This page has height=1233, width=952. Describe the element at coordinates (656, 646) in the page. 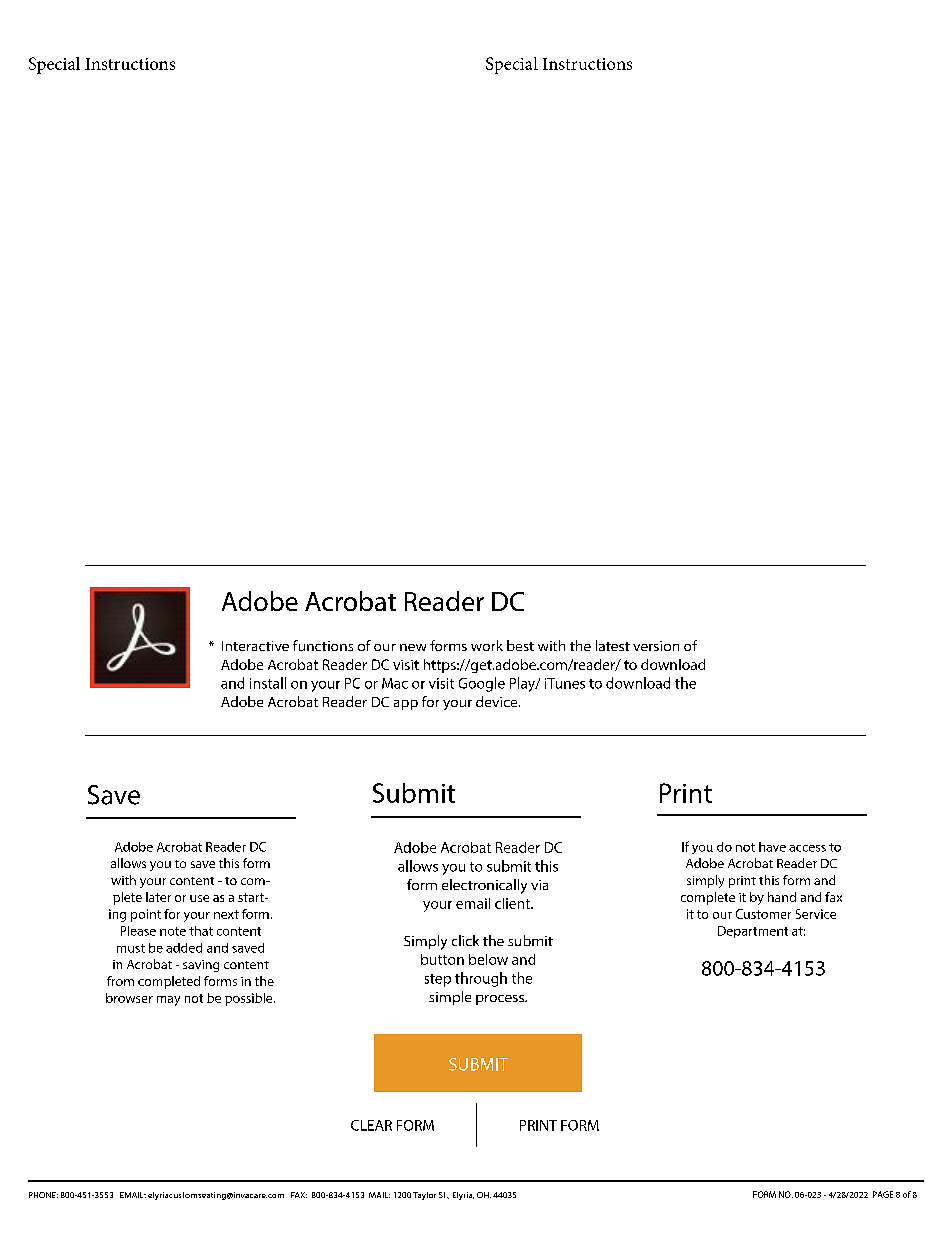

I see `version` at that location.
